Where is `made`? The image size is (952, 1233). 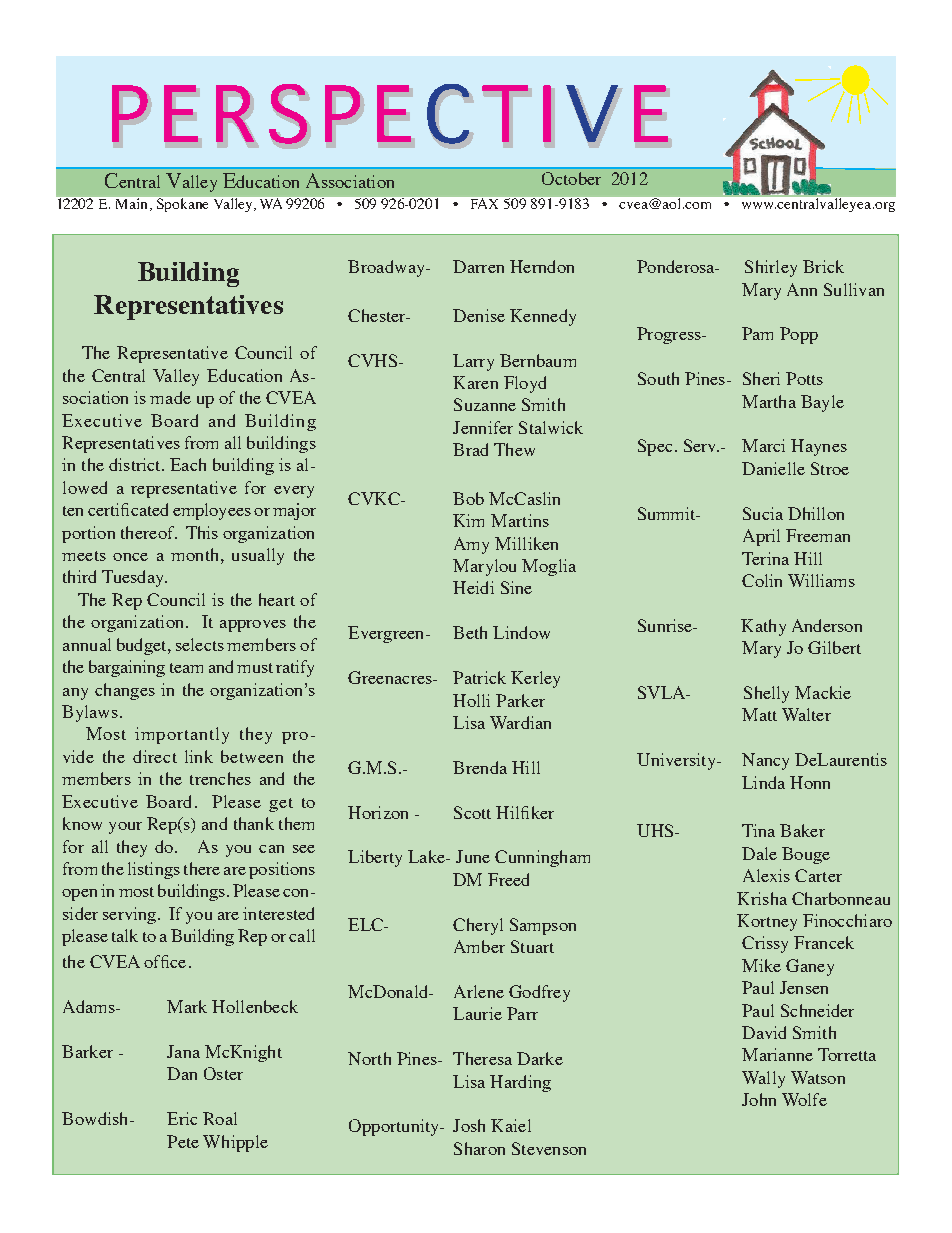 made is located at coordinates (170, 397).
